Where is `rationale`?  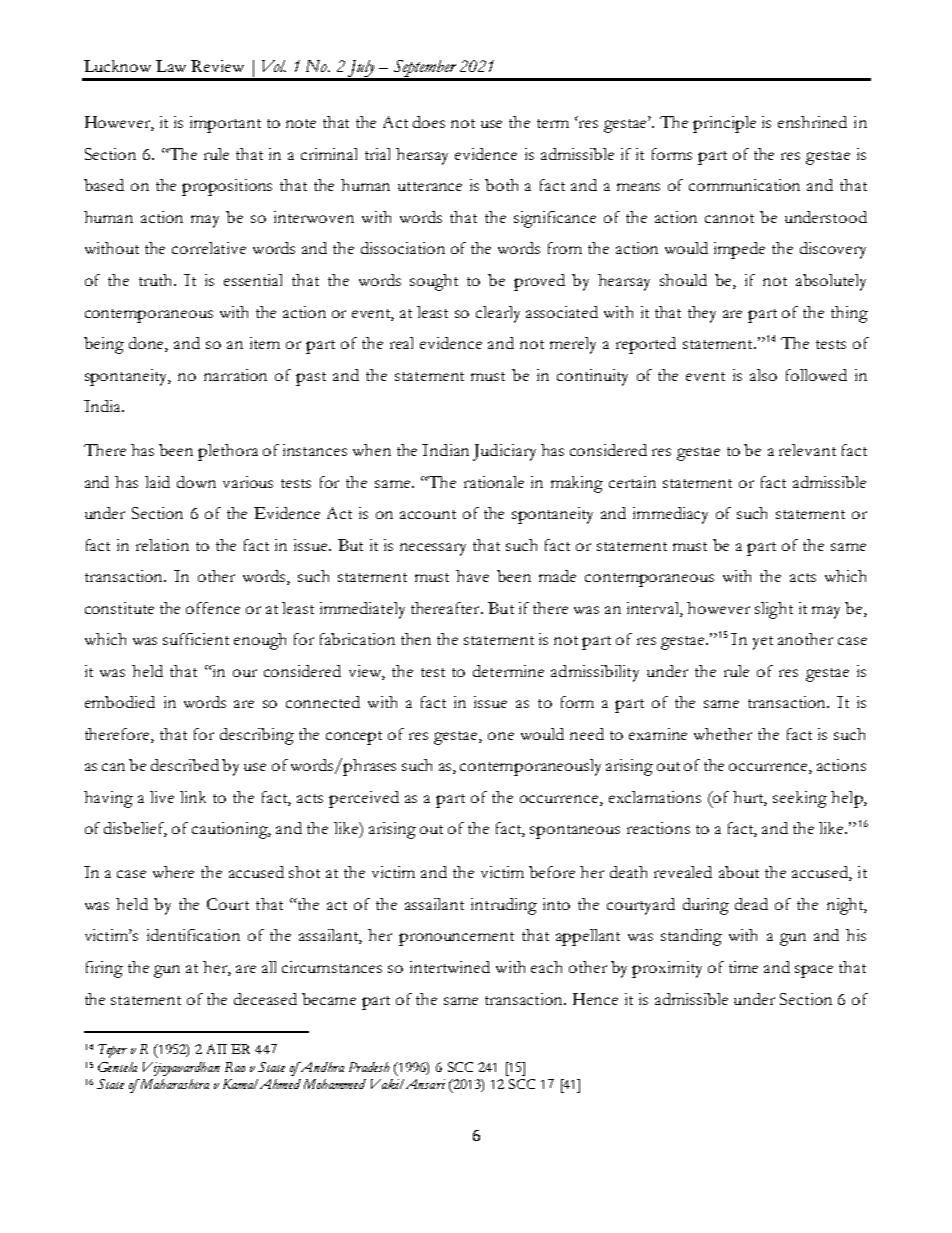
rationale is located at coordinates (494, 482).
